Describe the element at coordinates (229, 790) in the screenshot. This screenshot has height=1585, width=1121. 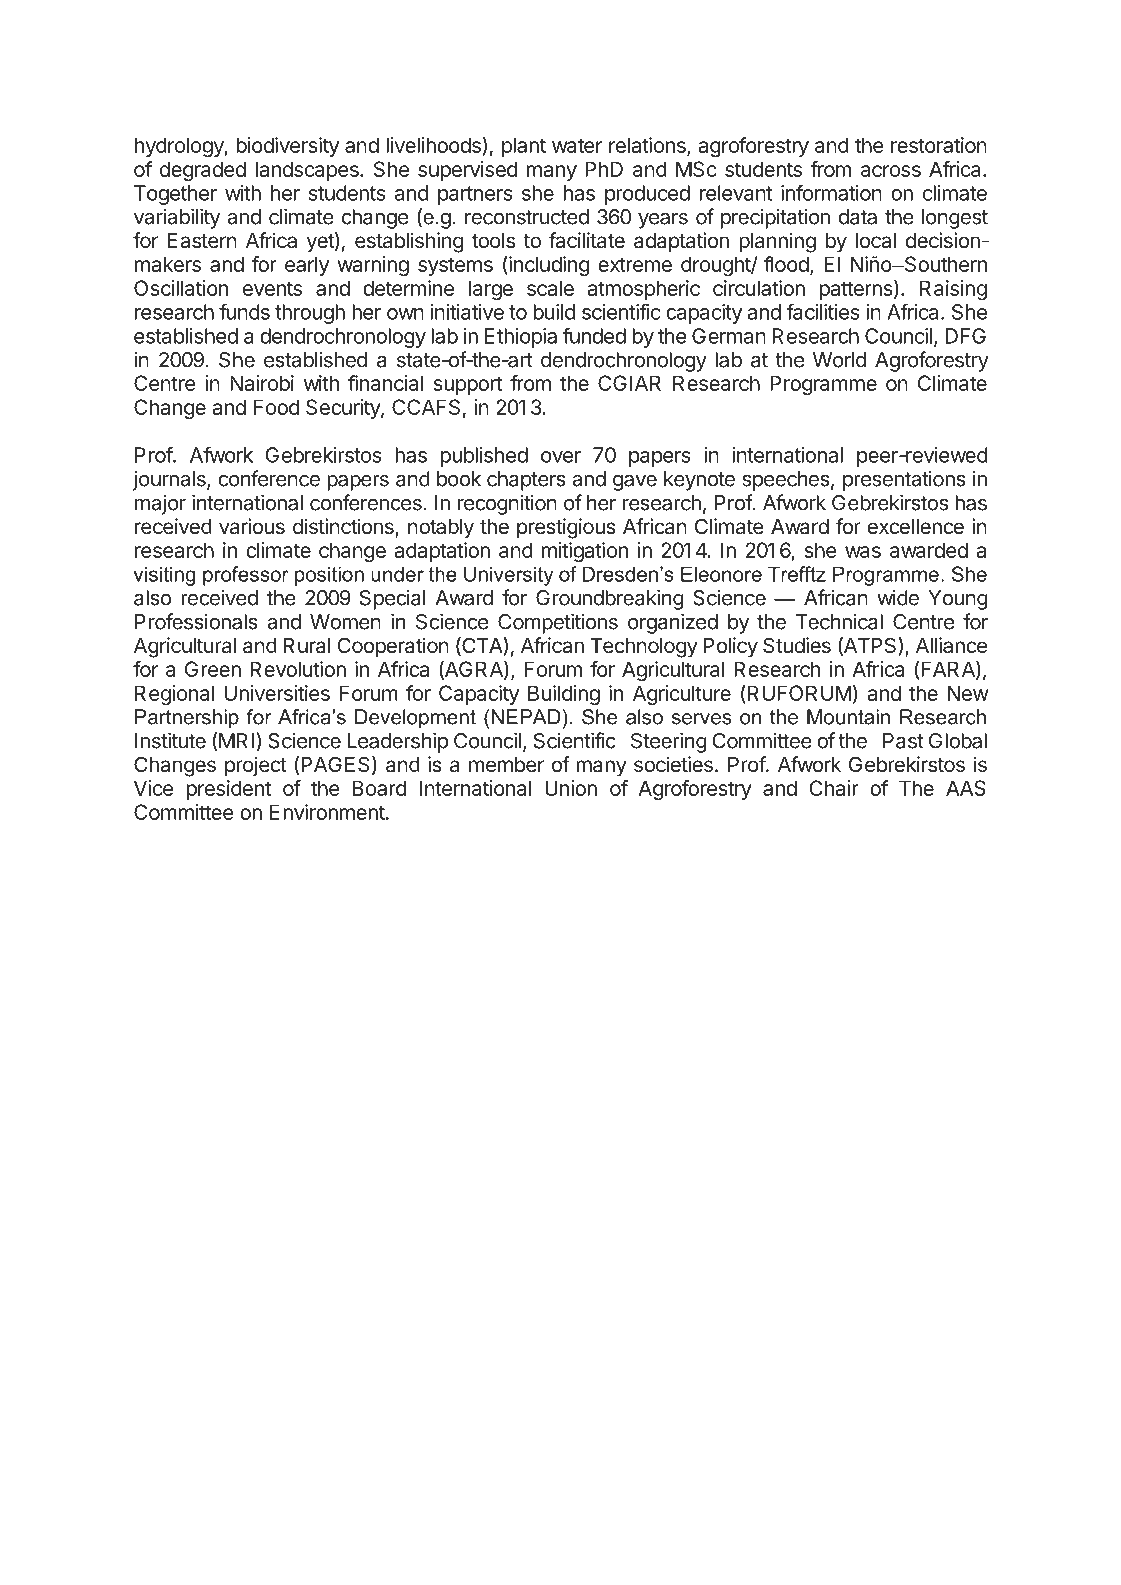
I see `president` at that location.
